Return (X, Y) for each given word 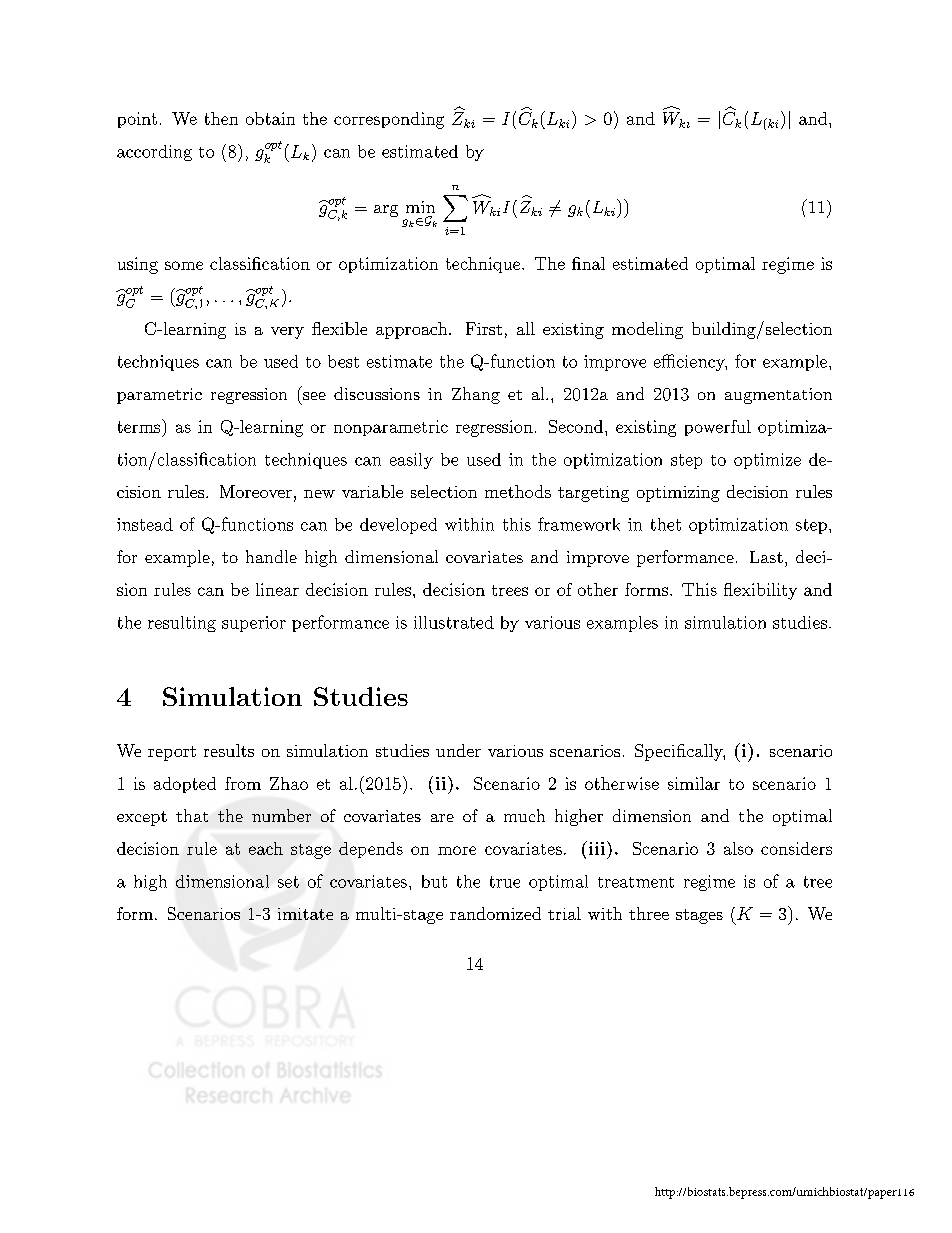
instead (145, 524)
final (588, 263)
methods (518, 491)
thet (666, 524)
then (221, 118)
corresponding (389, 120)
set (288, 882)
